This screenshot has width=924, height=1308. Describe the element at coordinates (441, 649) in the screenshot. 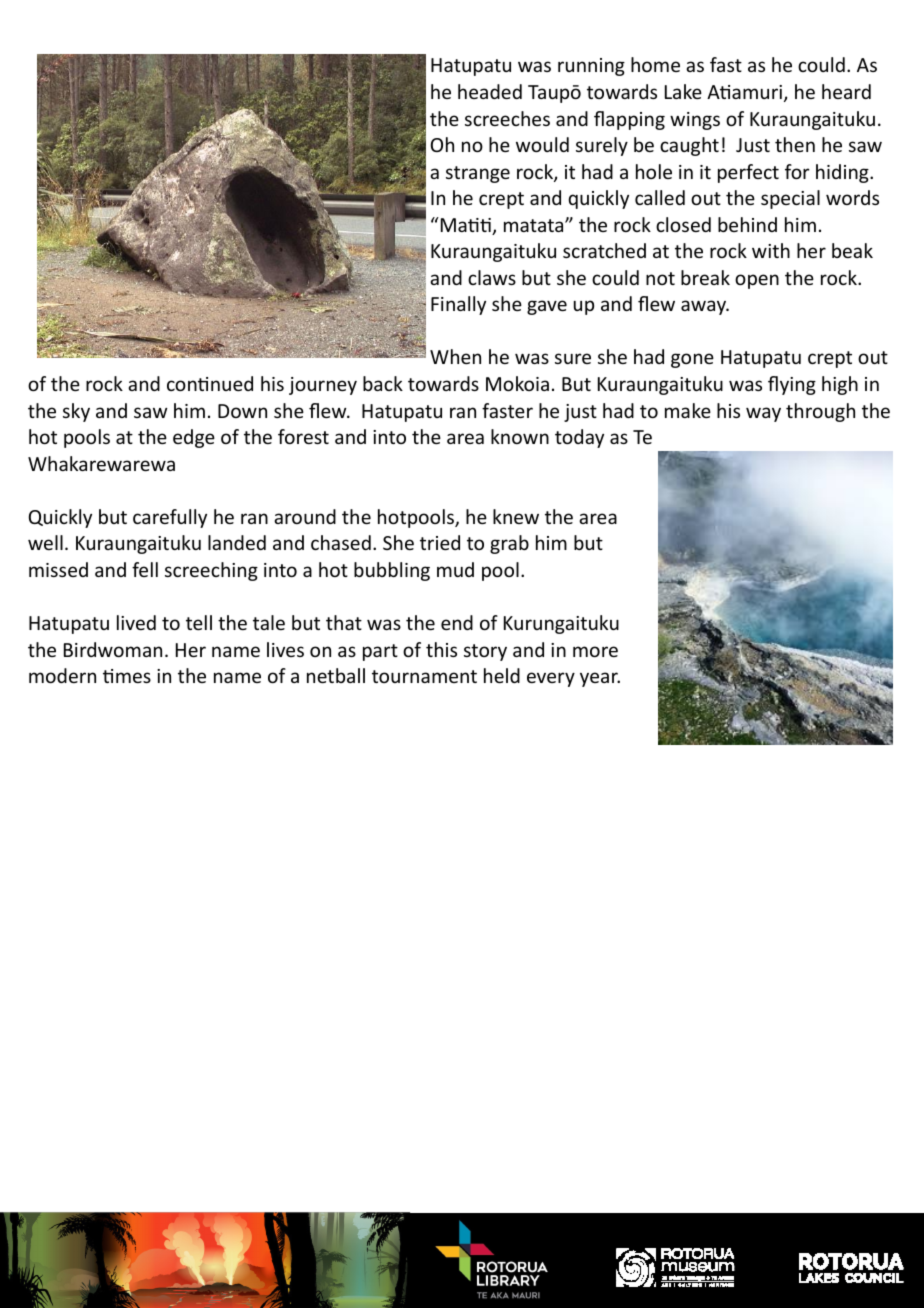

I see `this` at that location.
